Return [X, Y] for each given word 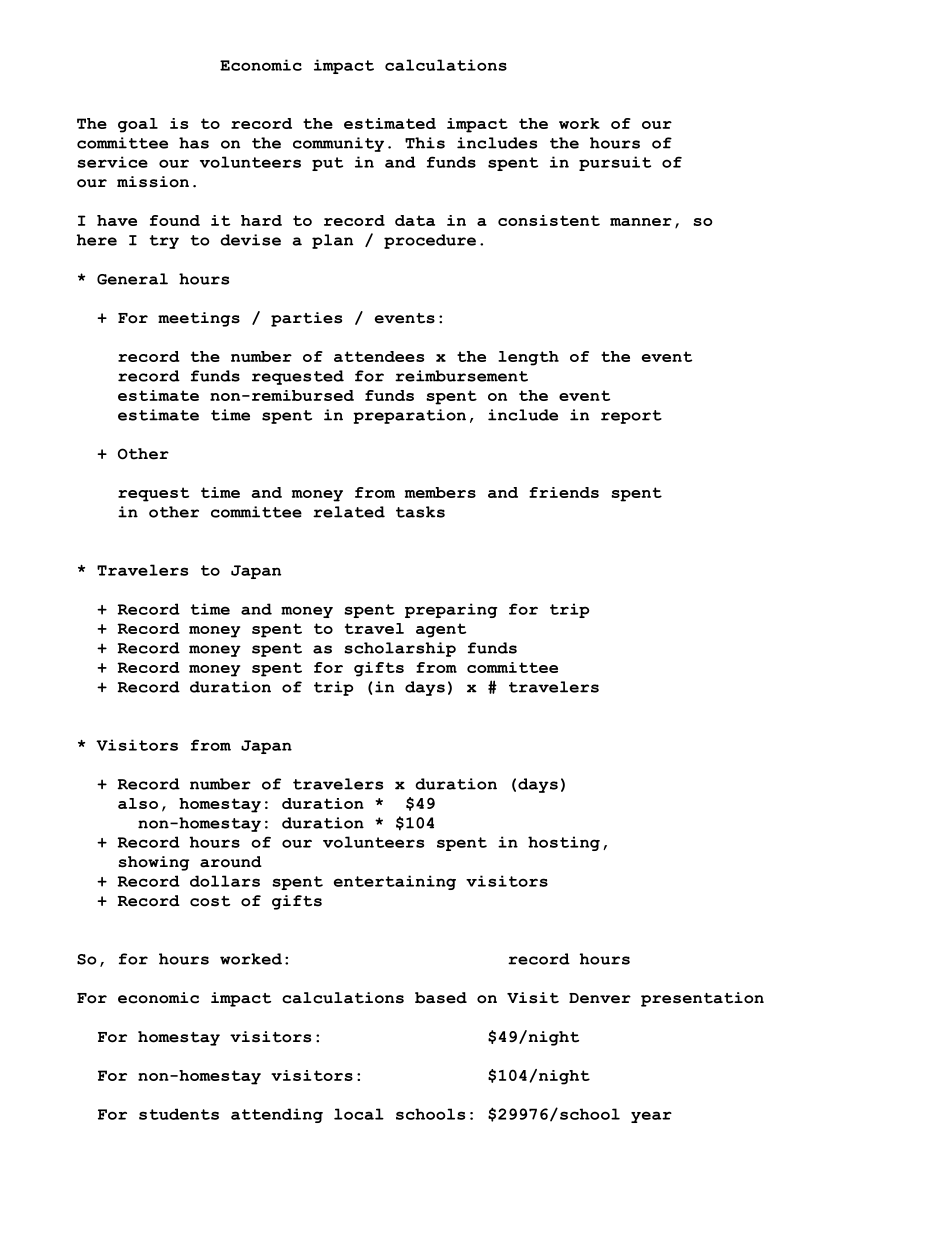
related [349, 512]
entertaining [395, 882]
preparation [409, 416]
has [194, 143]
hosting [564, 843]
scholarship [400, 649]
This [425, 143]
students [179, 1114]
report [631, 417]
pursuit [615, 163]
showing [154, 863]
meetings [199, 319]
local [359, 1114]
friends [564, 492]
